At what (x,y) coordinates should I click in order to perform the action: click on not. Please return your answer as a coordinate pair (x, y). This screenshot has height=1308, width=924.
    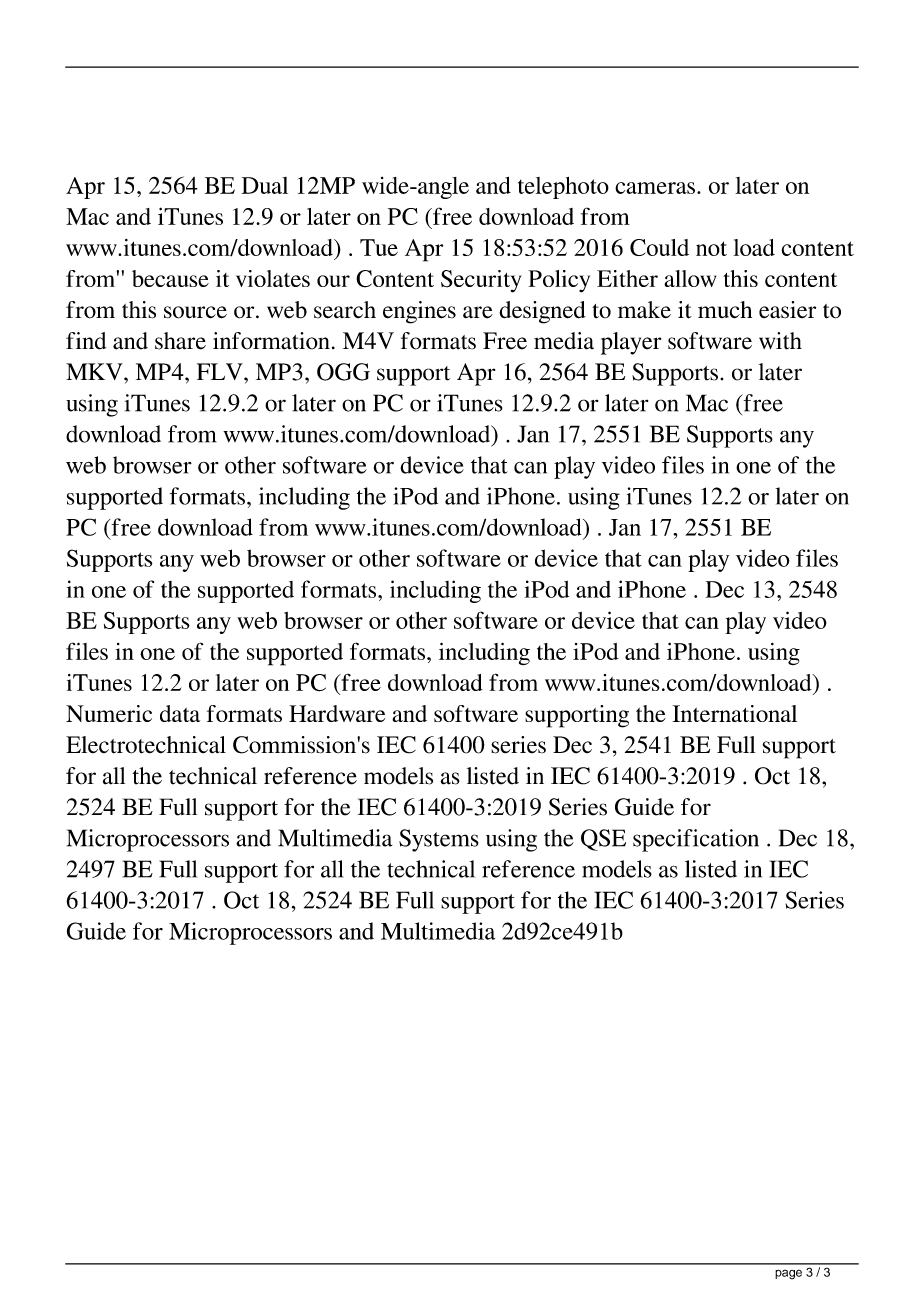
    Looking at the image, I should click on (711, 248).
